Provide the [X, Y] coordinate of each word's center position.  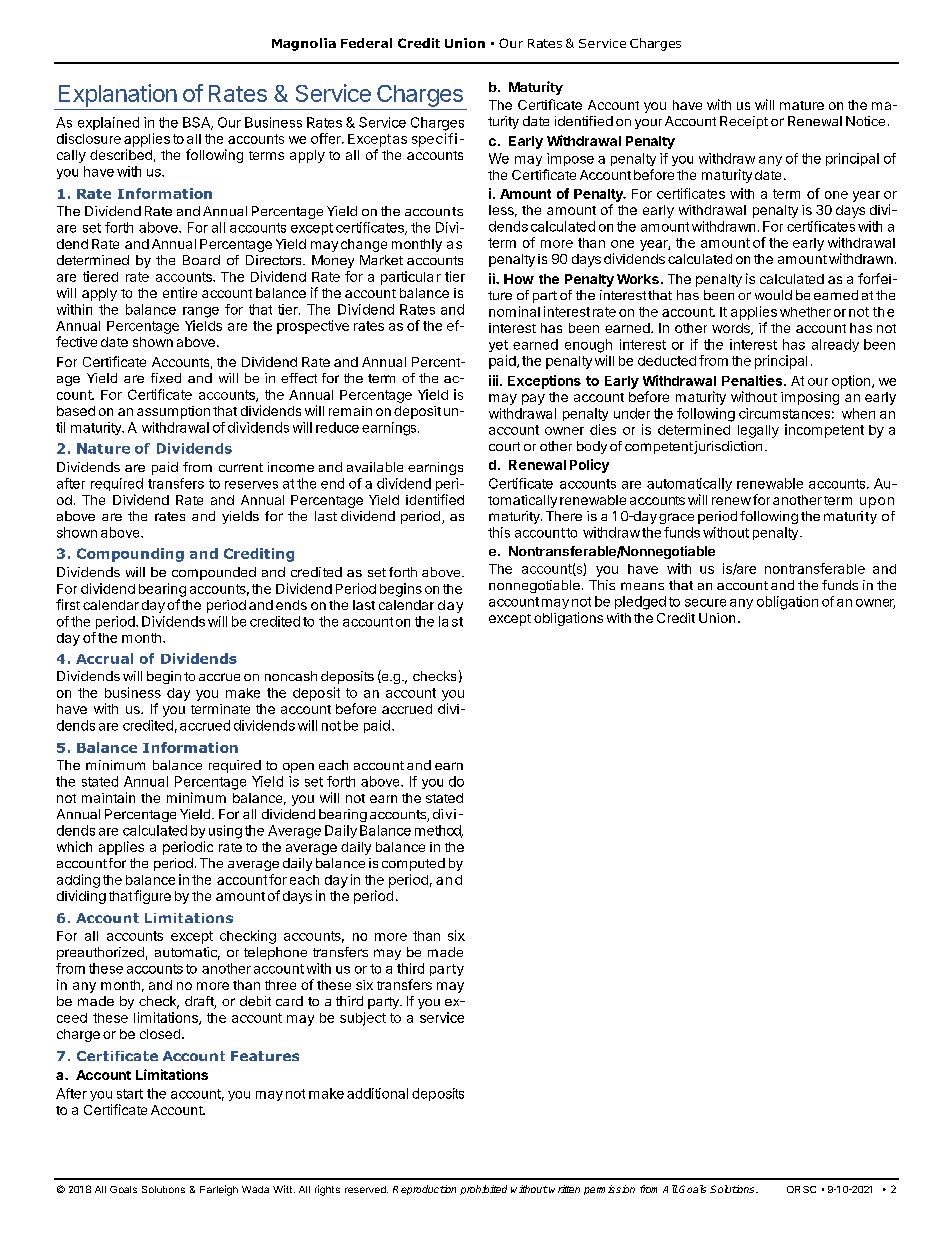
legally [758, 431]
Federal [366, 43]
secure [705, 603]
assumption [173, 412]
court [504, 446]
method [439, 831]
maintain [108, 797]
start [130, 1094]
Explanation [118, 95]
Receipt [744, 122]
